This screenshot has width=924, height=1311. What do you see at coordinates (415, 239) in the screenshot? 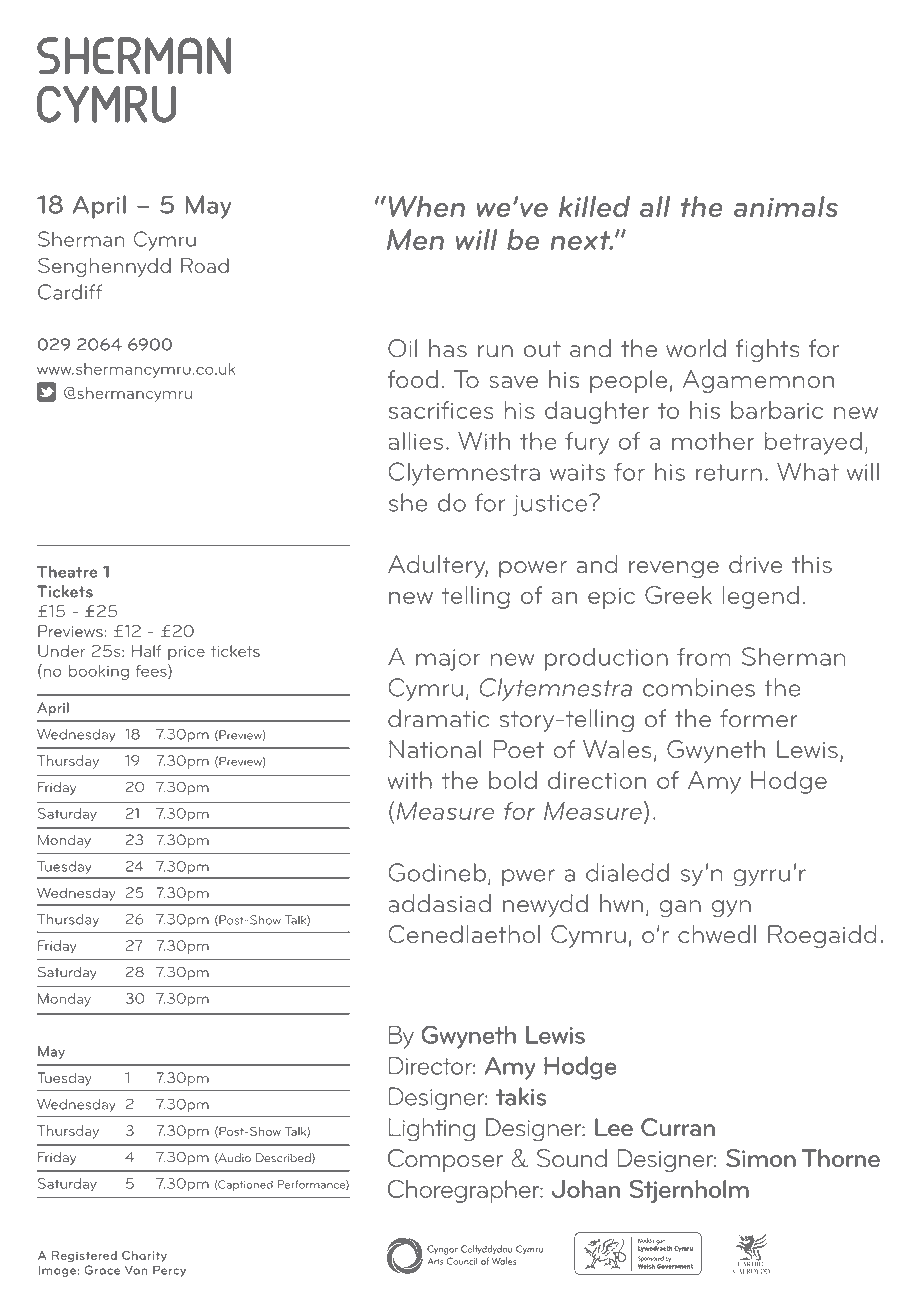
I see `Men` at bounding box center [415, 239].
